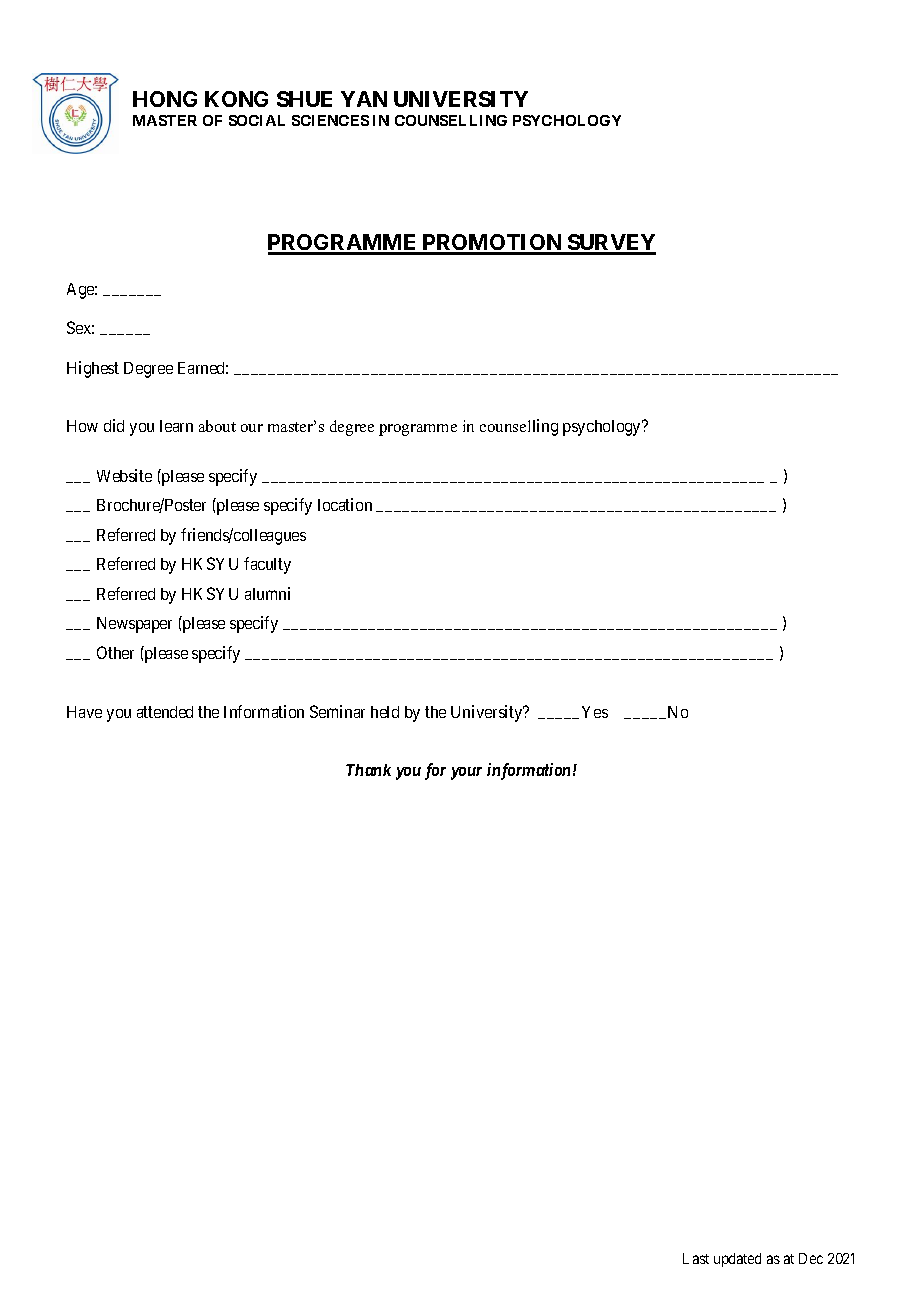 The width and height of the image is (924, 1308). Describe the element at coordinates (330, 120) in the image. I see `SCIENCES` at that location.
